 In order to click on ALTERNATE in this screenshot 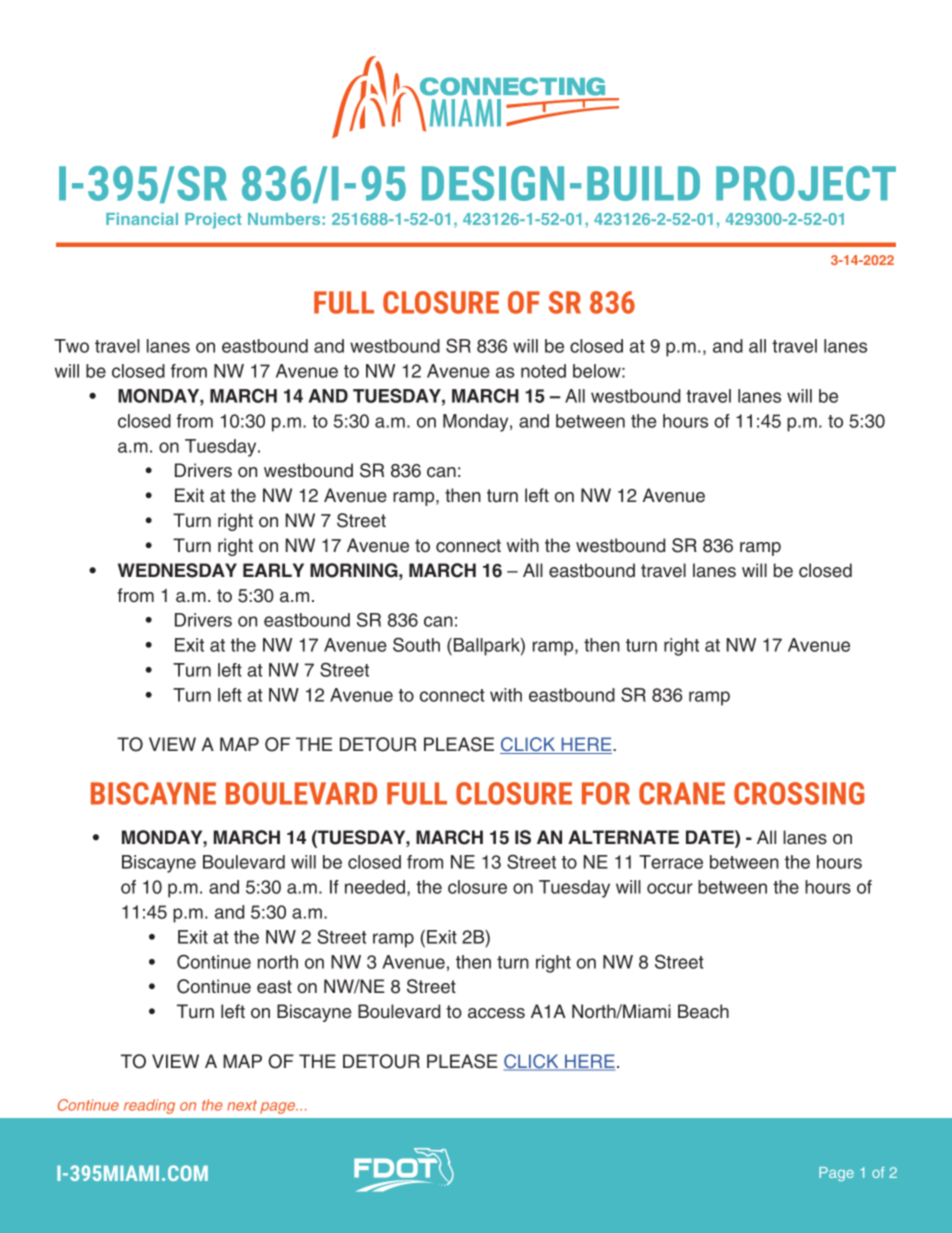, I will do `click(623, 837)`.
